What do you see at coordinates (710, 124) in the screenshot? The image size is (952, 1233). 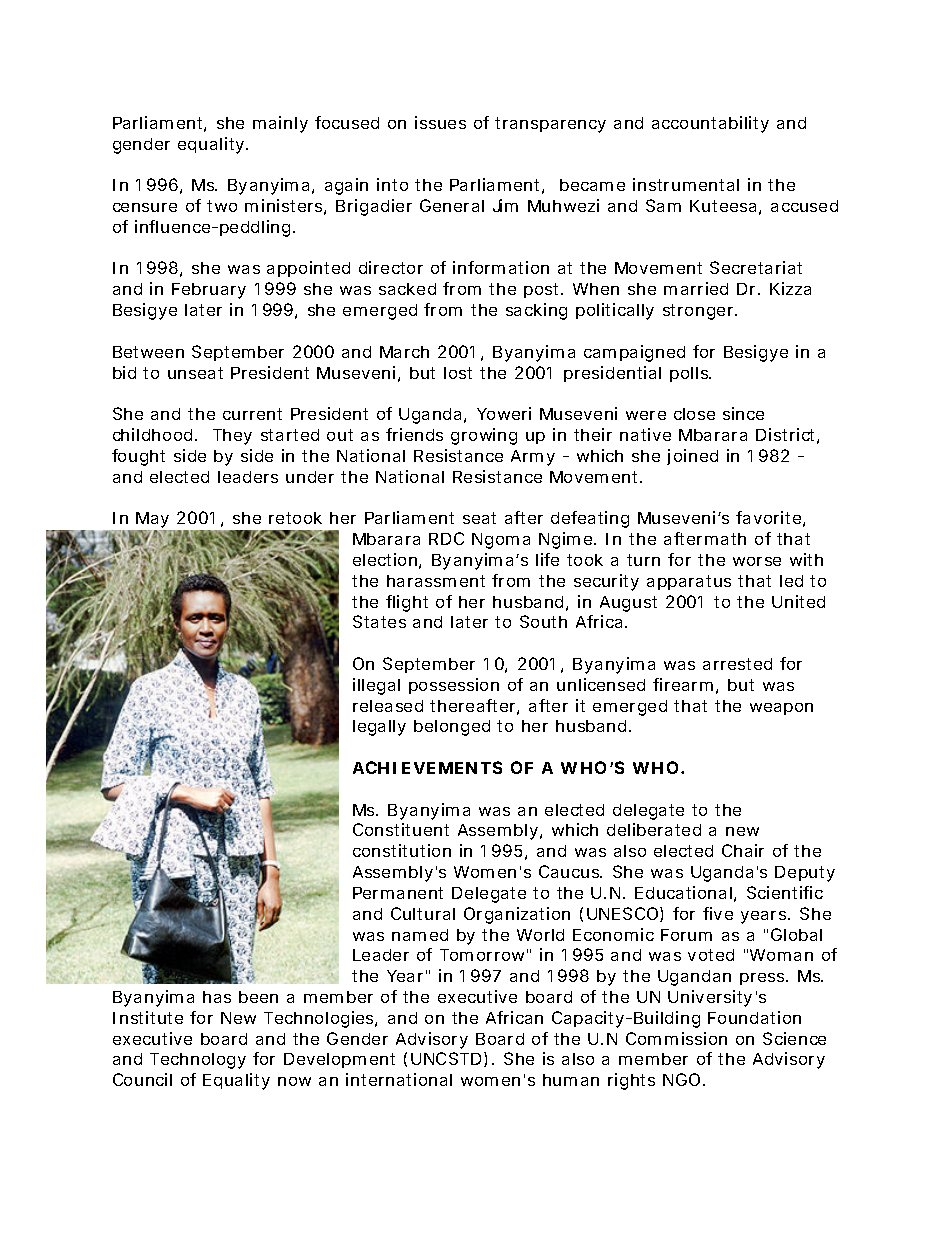 I see `accountability` at bounding box center [710, 124].
